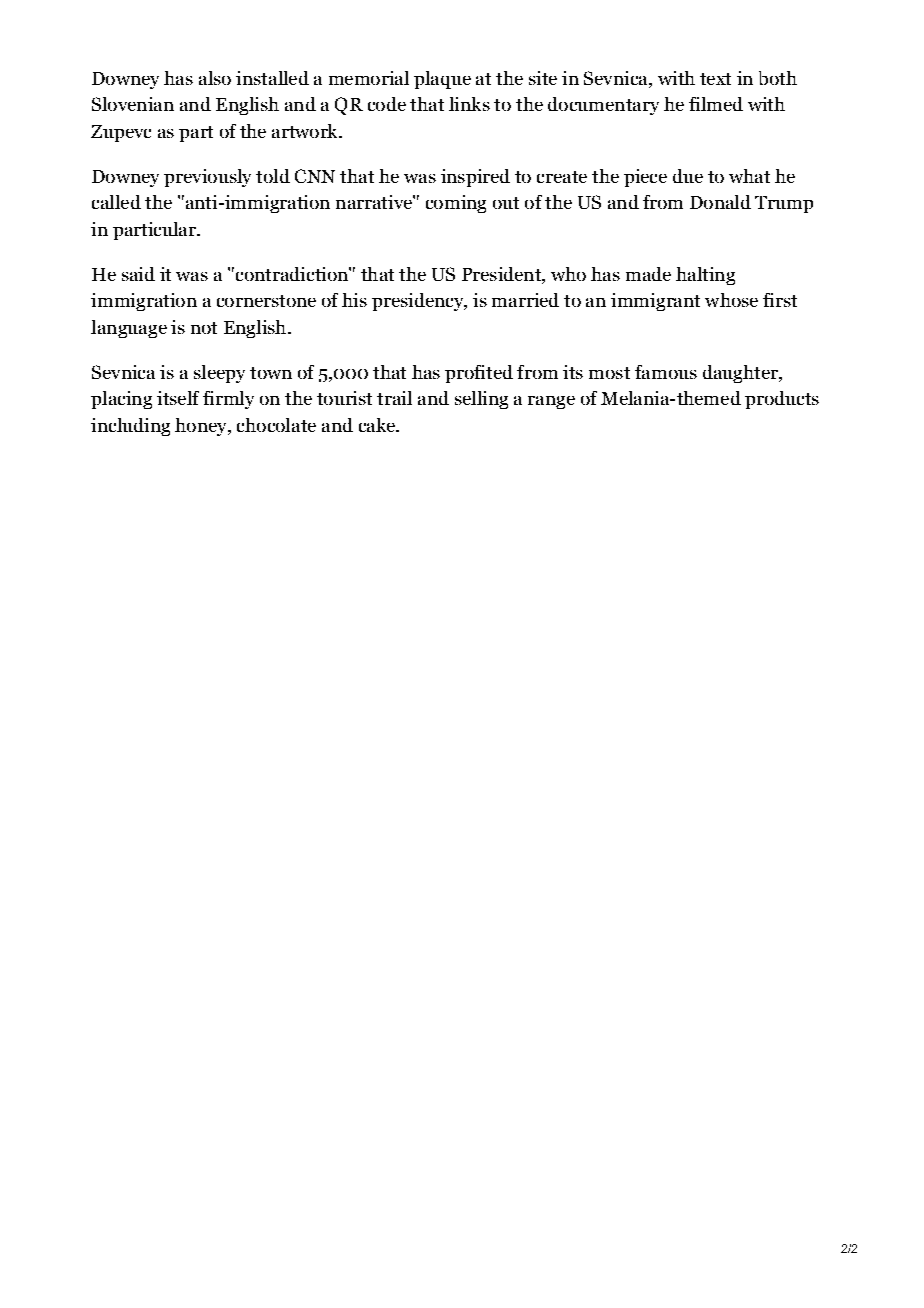 Image resolution: width=924 pixels, height=1308 pixels. What do you see at coordinates (502, 275) in the screenshot?
I see `President` at bounding box center [502, 275].
